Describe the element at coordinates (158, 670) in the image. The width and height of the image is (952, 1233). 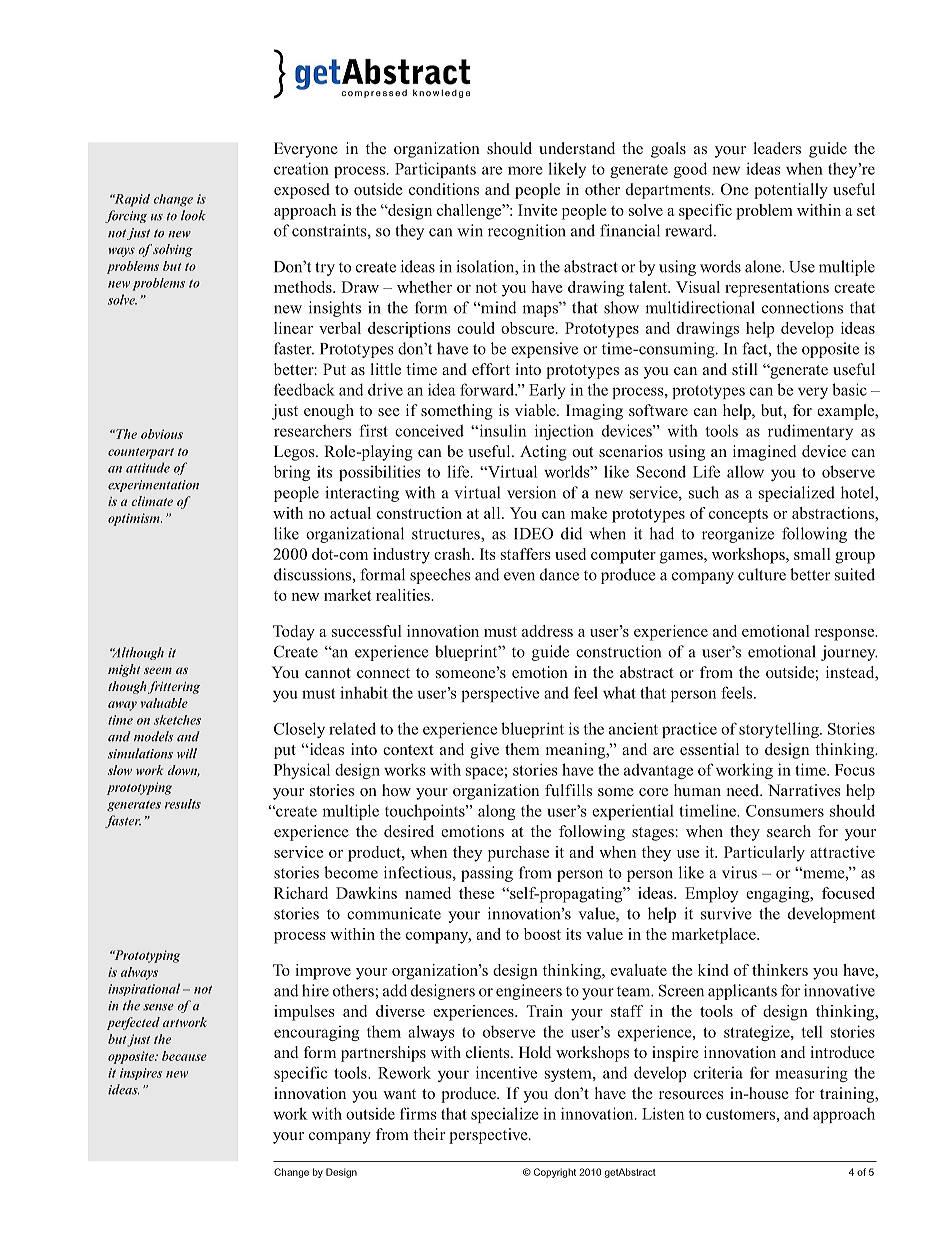
I see `seem` at that location.
